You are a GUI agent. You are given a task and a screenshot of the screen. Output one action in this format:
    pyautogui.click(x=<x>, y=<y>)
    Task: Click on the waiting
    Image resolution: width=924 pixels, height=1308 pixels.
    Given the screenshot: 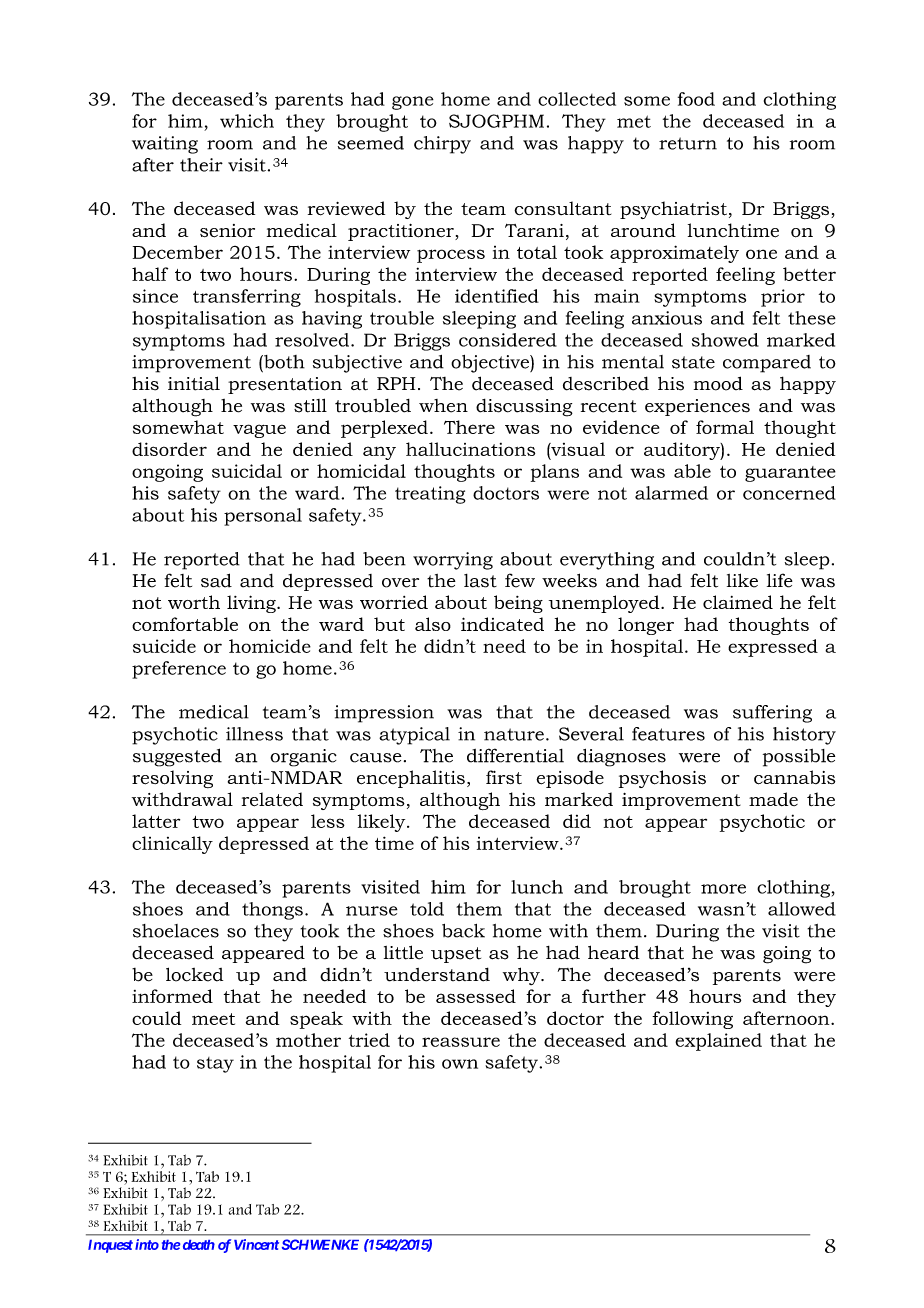 What is the action you would take?
    pyautogui.click(x=165, y=145)
